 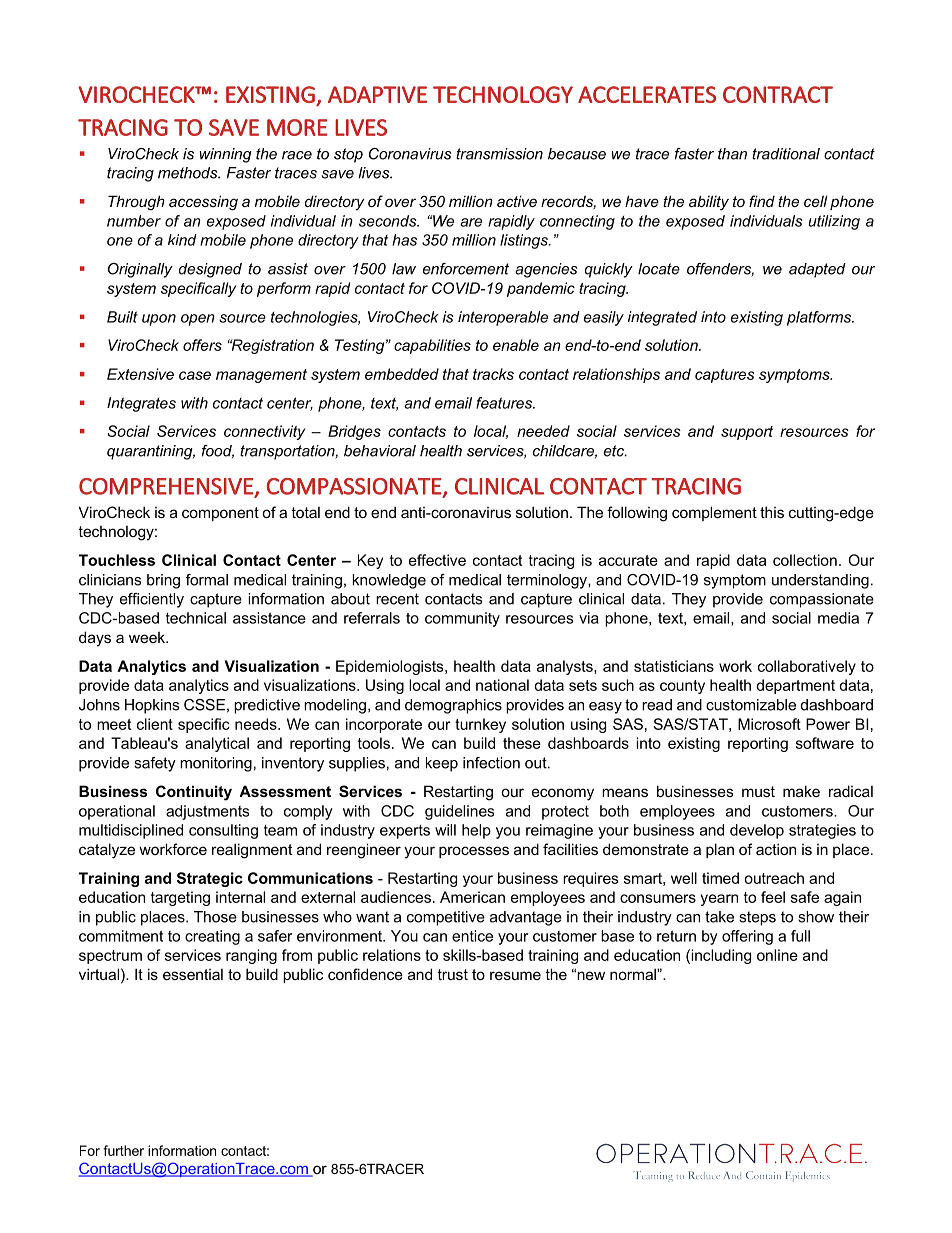 What do you see at coordinates (196, 618) in the screenshot?
I see `technical` at bounding box center [196, 618].
